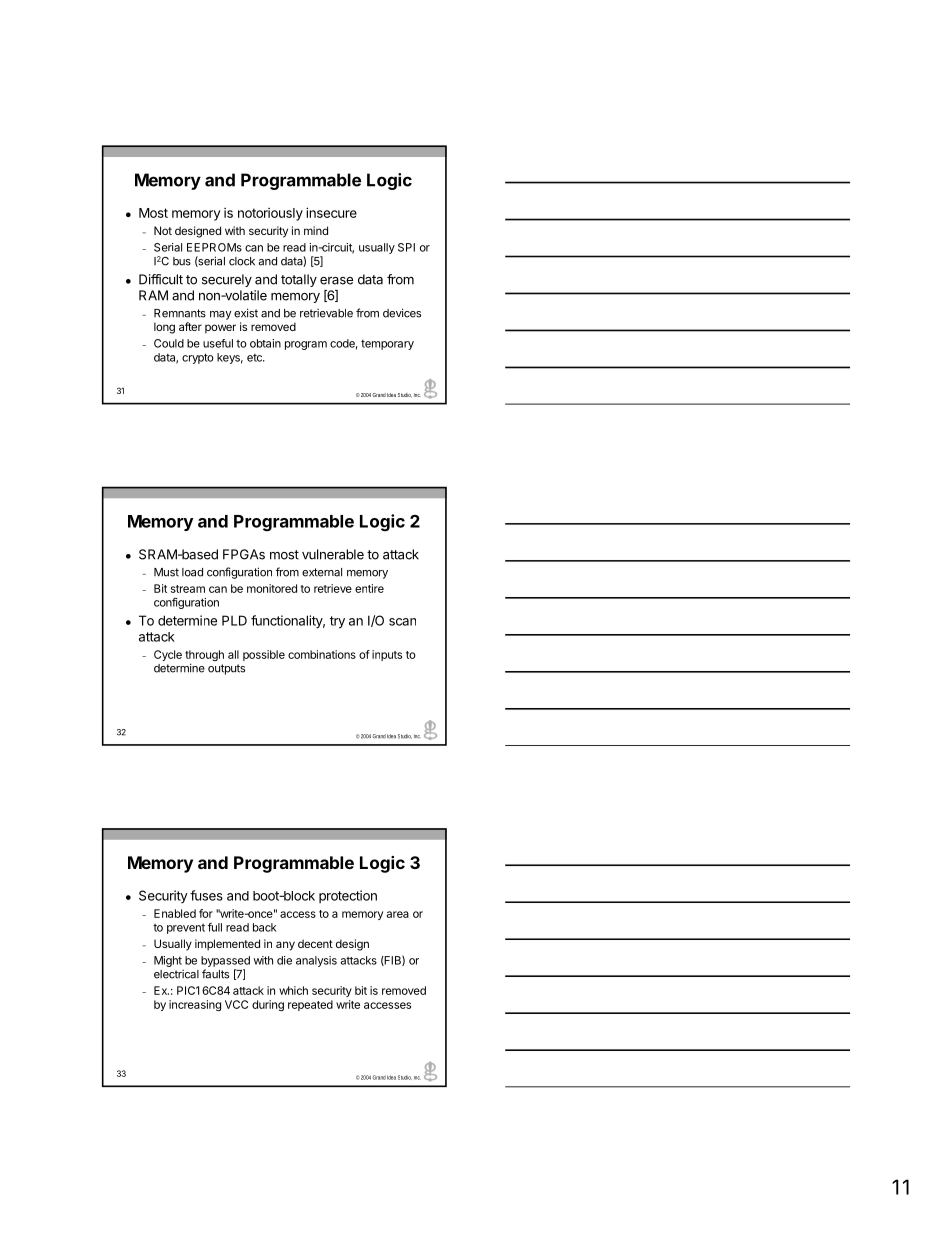 The image size is (952, 1233). What do you see at coordinates (204, 657) in the page?
I see `through` at bounding box center [204, 657].
